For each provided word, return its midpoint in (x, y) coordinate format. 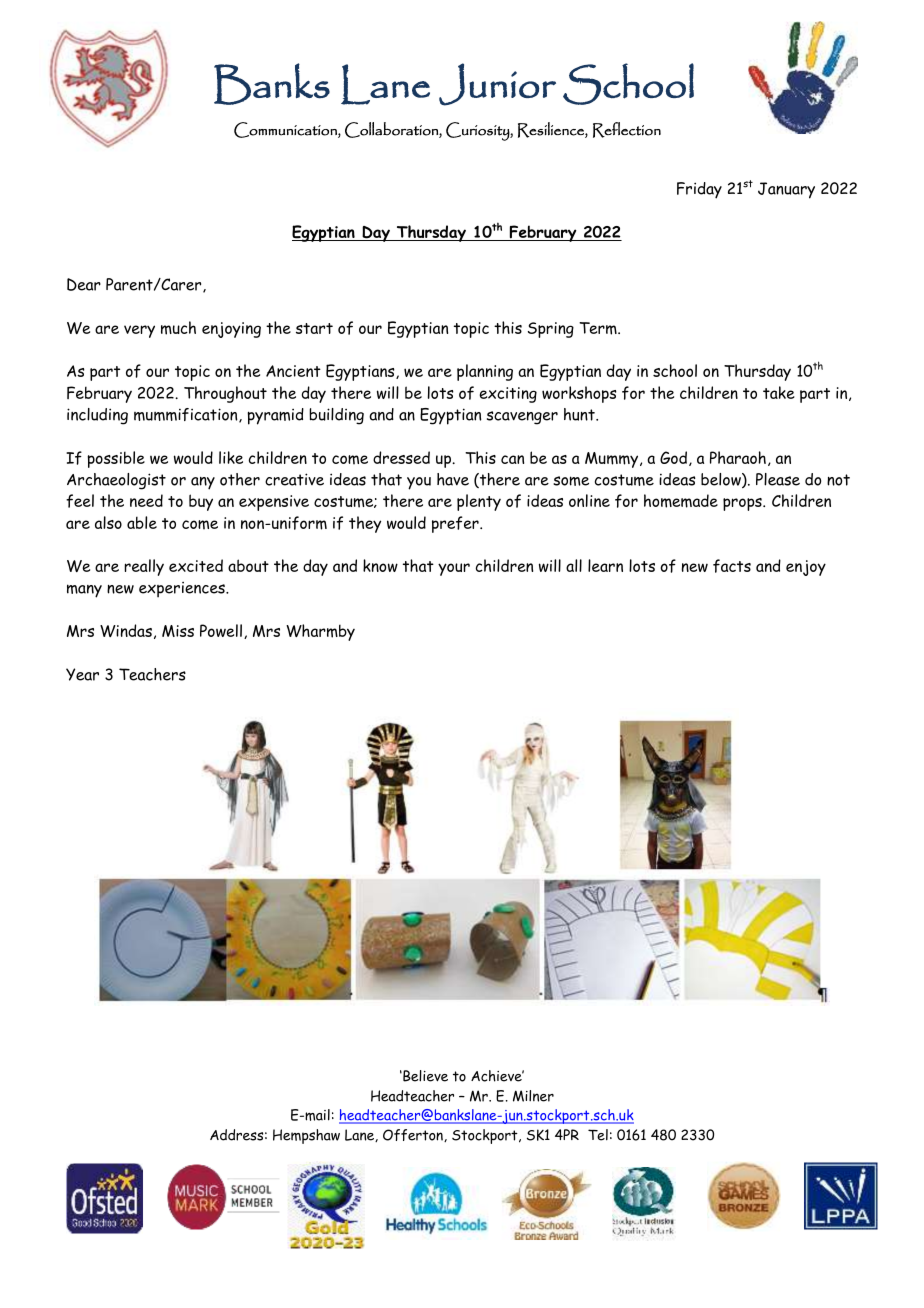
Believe (424, 1076)
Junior (497, 84)
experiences (183, 590)
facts (732, 566)
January (786, 190)
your (454, 569)
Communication (286, 130)
